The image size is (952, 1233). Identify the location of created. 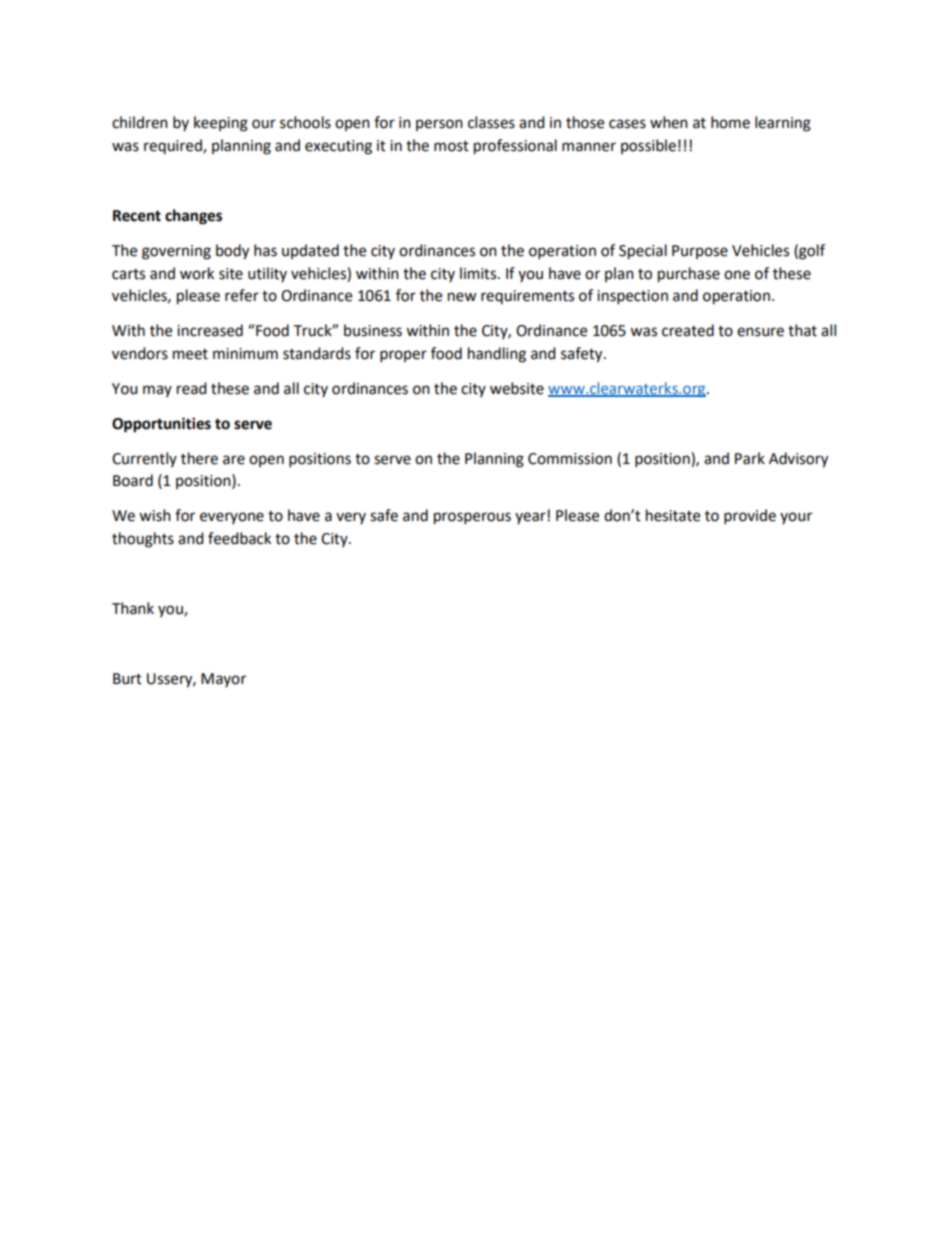
(688, 330).
